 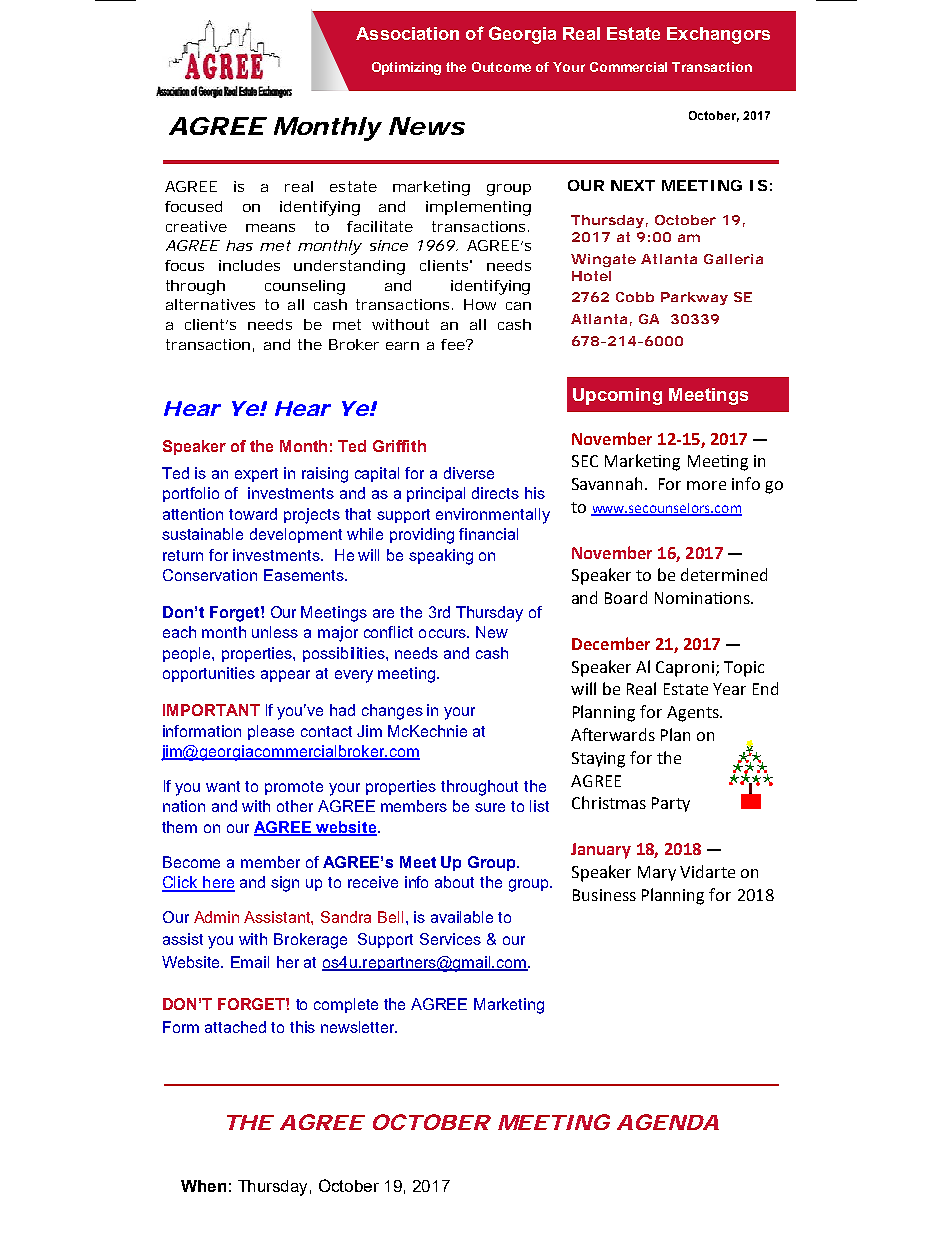 What do you see at coordinates (490, 807) in the page?
I see `sure` at bounding box center [490, 807].
